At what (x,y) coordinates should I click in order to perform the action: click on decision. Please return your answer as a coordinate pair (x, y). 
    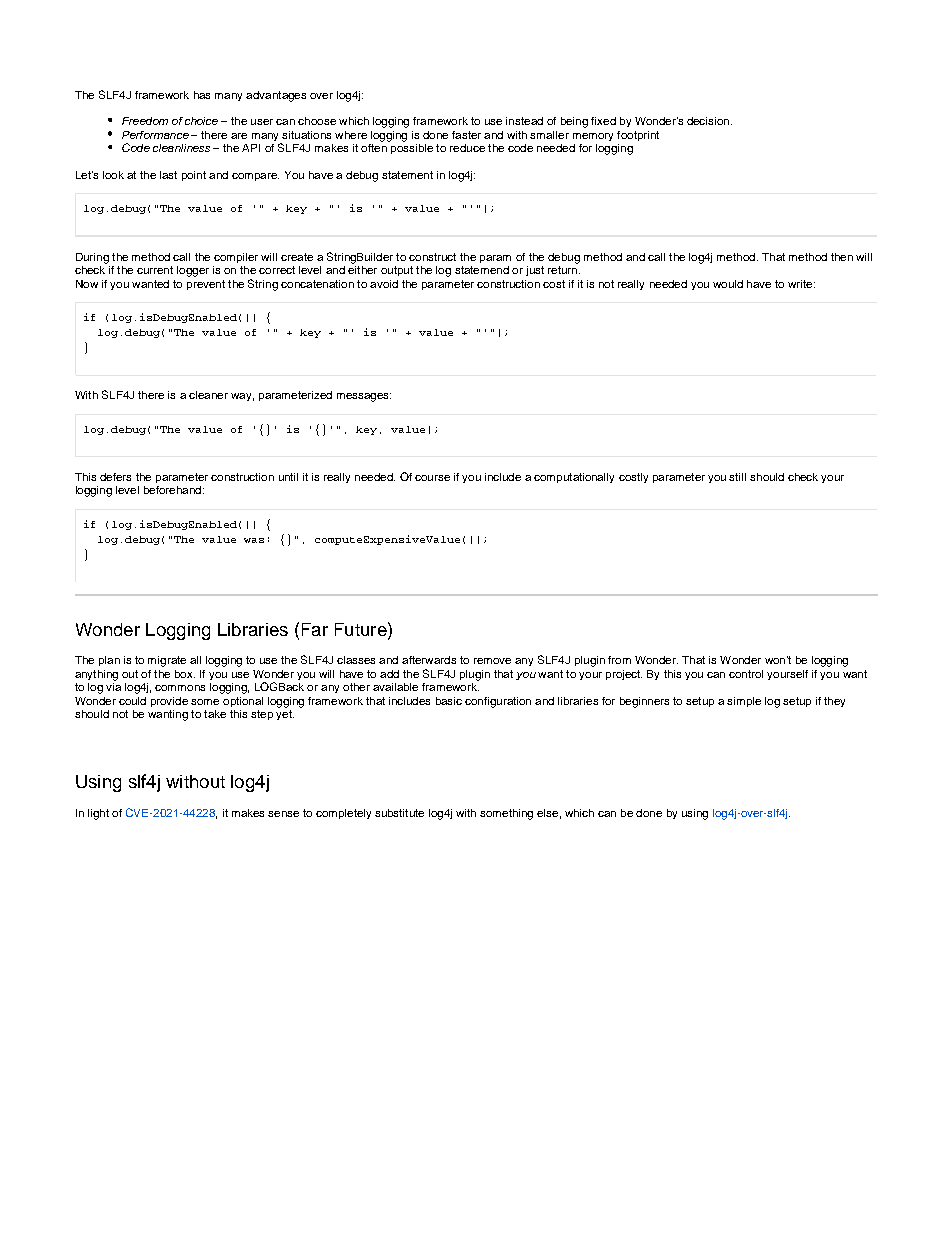
    Looking at the image, I should click on (709, 121).
